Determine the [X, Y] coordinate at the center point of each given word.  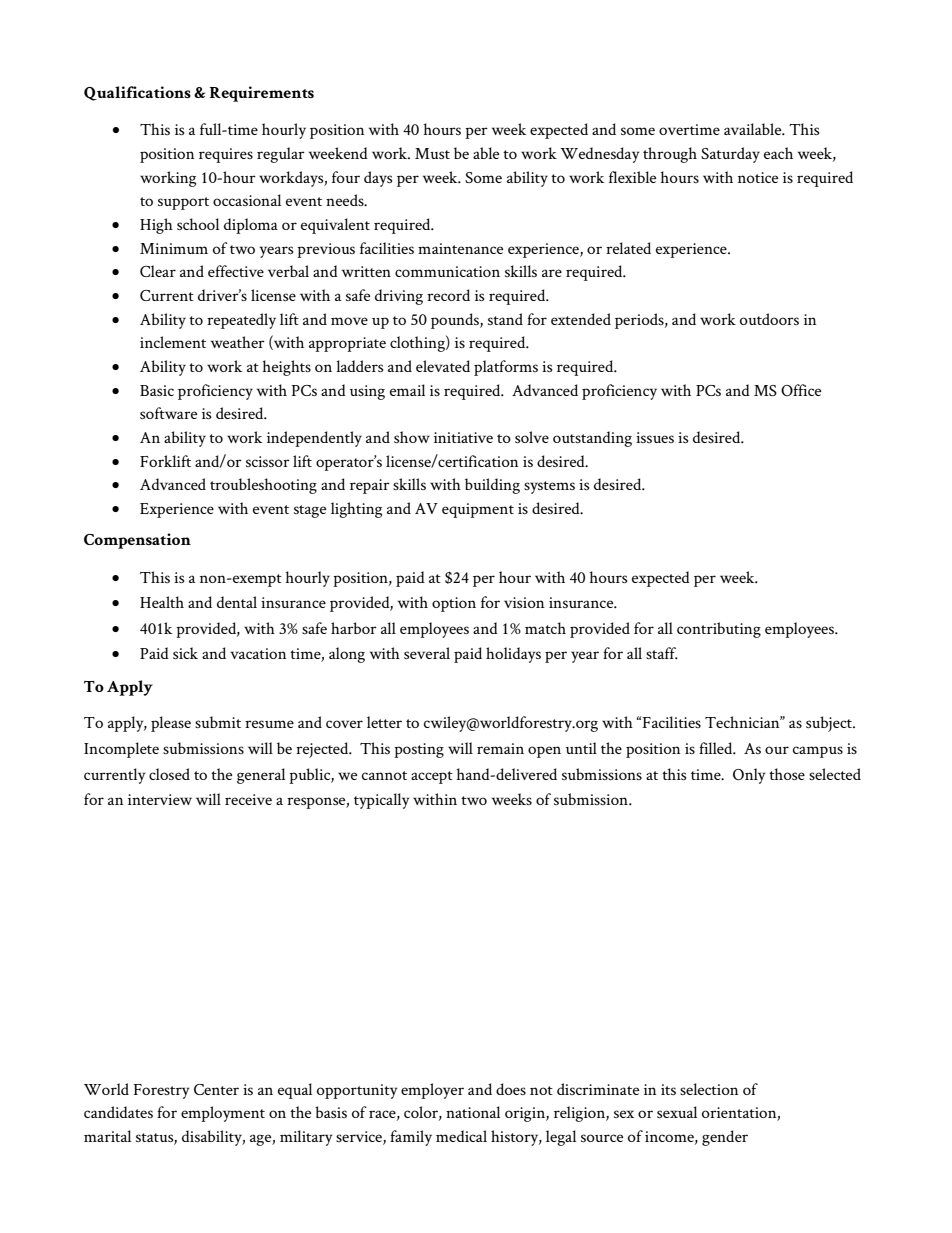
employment [223, 1114]
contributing [719, 630]
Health [162, 602]
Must [432, 153]
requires [226, 155]
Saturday [730, 155]
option [454, 604]
